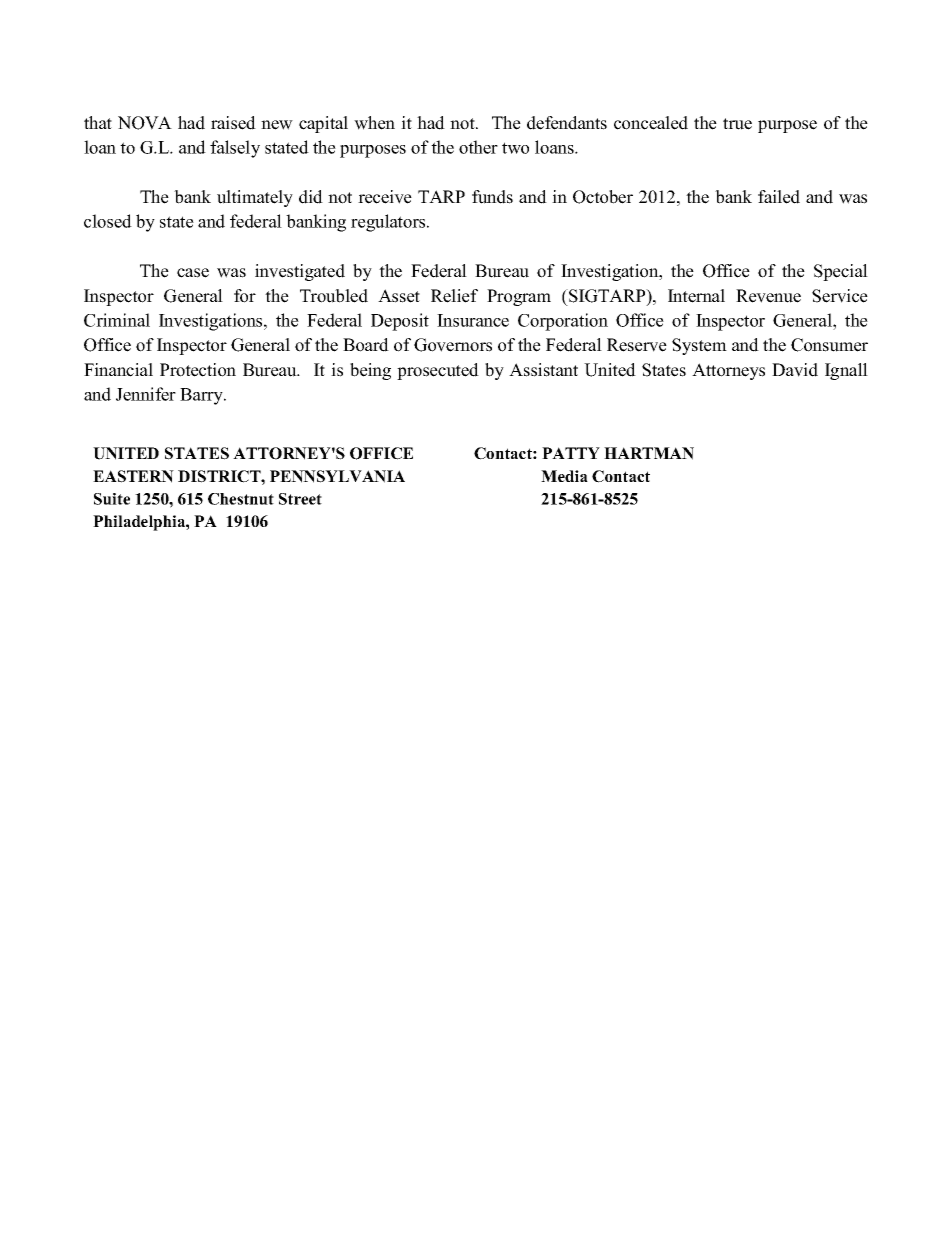  I want to click on Media, so click(564, 476).
